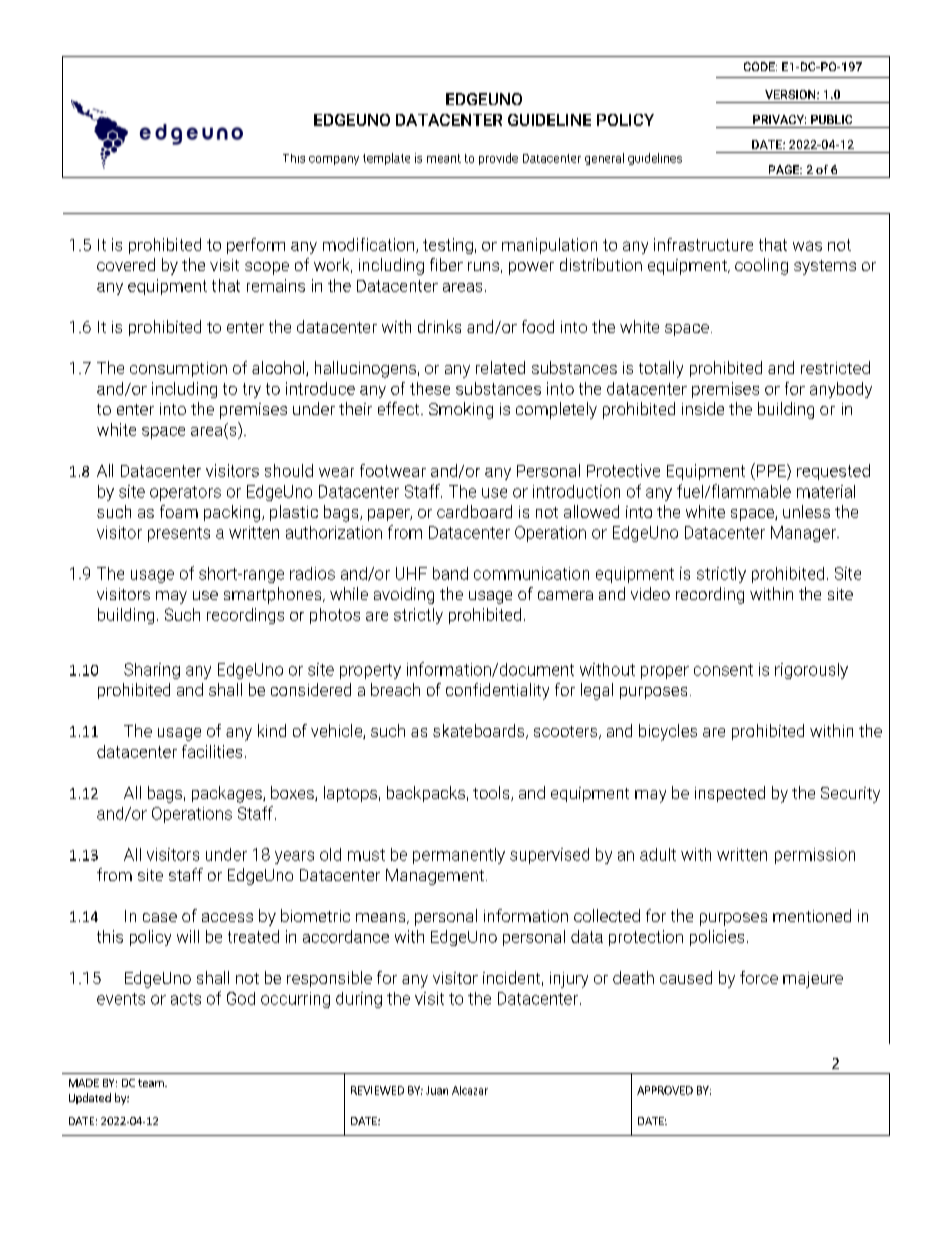 The height and width of the document is (1233, 952). I want to click on band, so click(450, 573).
